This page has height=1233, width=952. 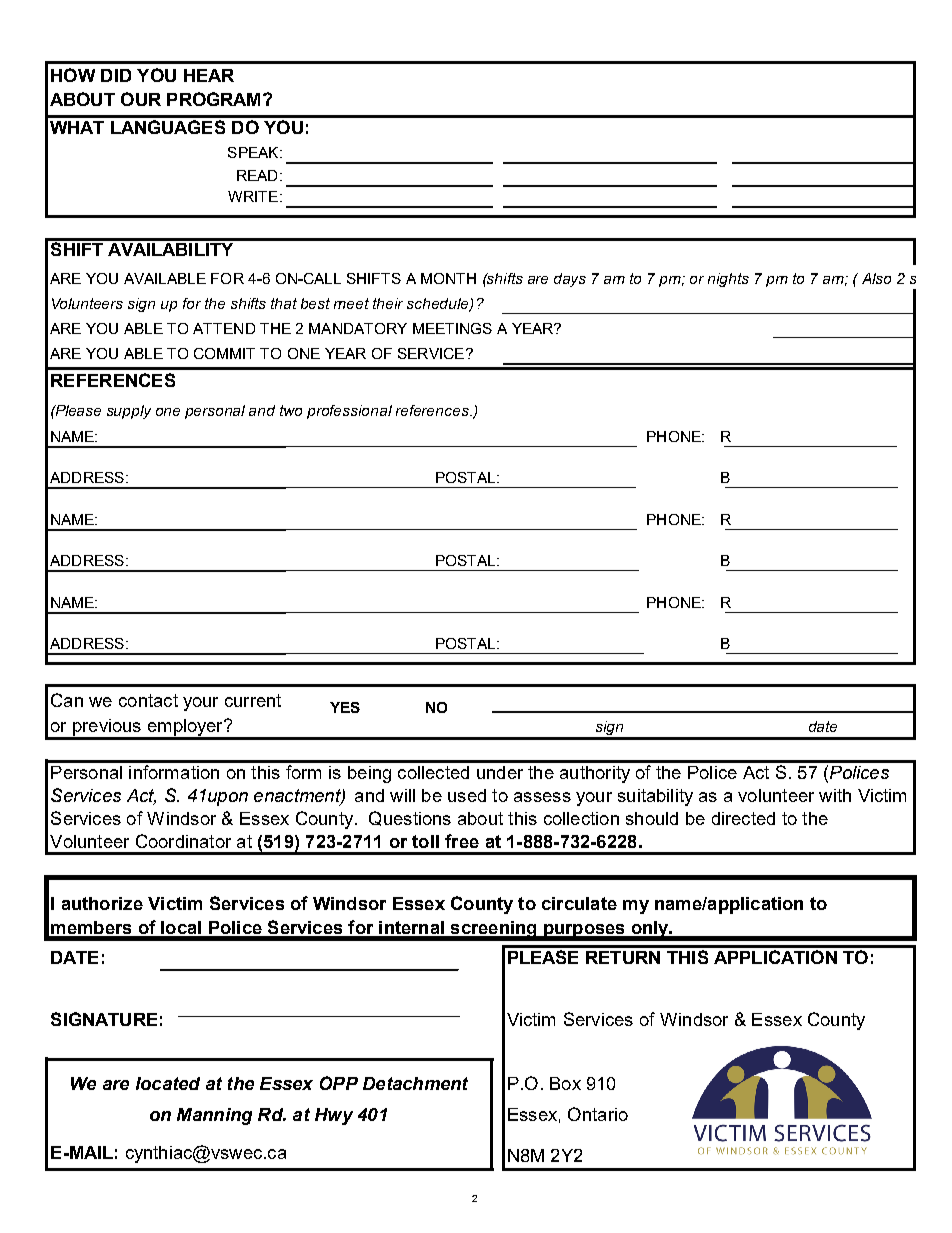 What do you see at coordinates (345, 707) in the page?
I see `YES` at bounding box center [345, 707].
